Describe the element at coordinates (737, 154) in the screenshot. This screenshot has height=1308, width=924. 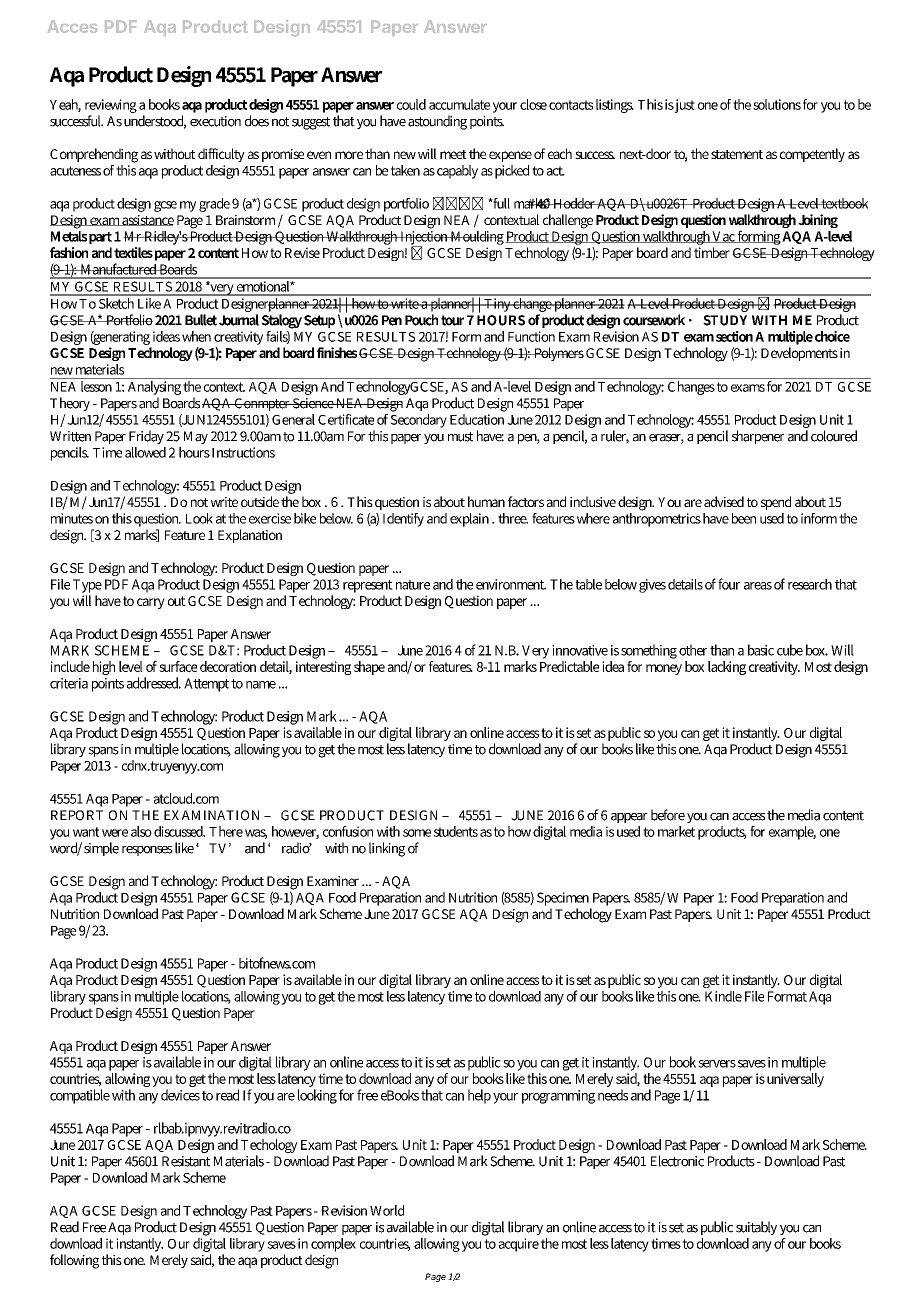
I see `statement` at that location.
